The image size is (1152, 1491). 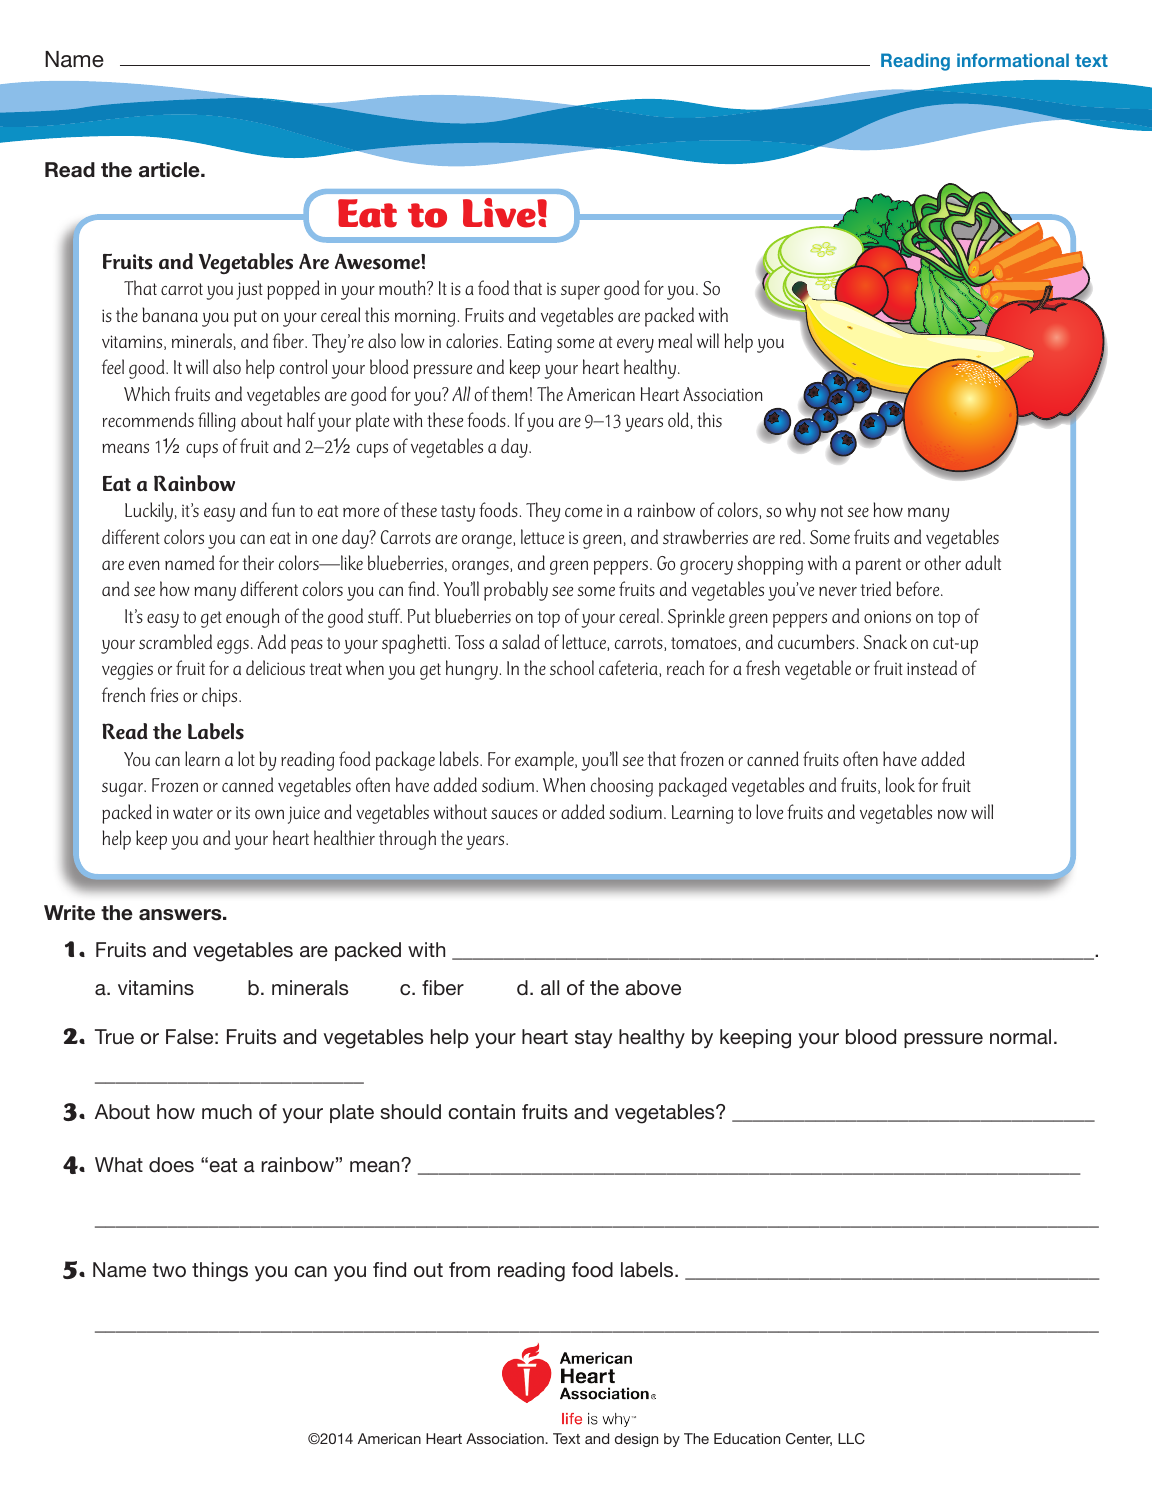 I want to click on two, so click(x=169, y=1270).
